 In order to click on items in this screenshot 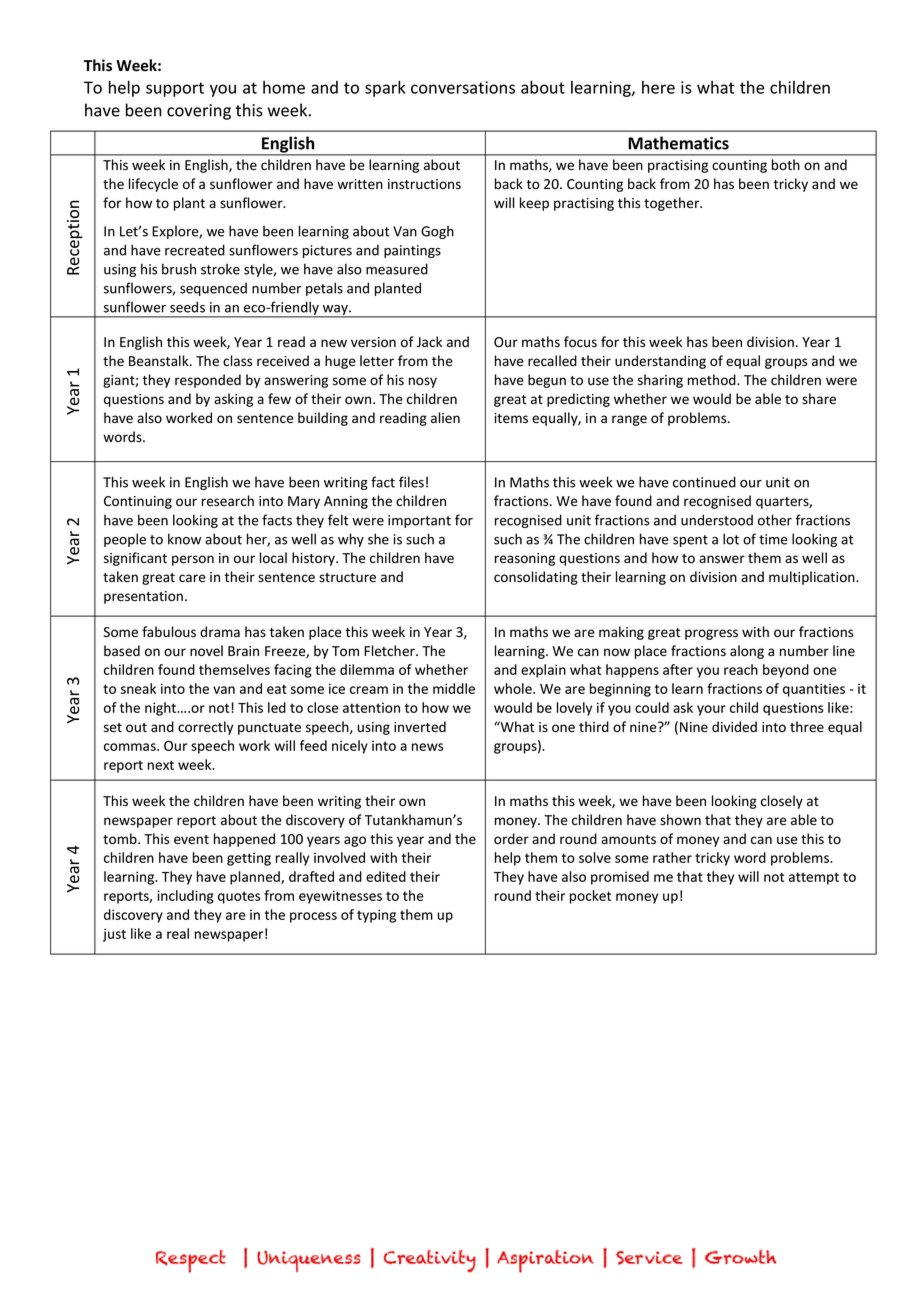, I will do `click(511, 418)`.
